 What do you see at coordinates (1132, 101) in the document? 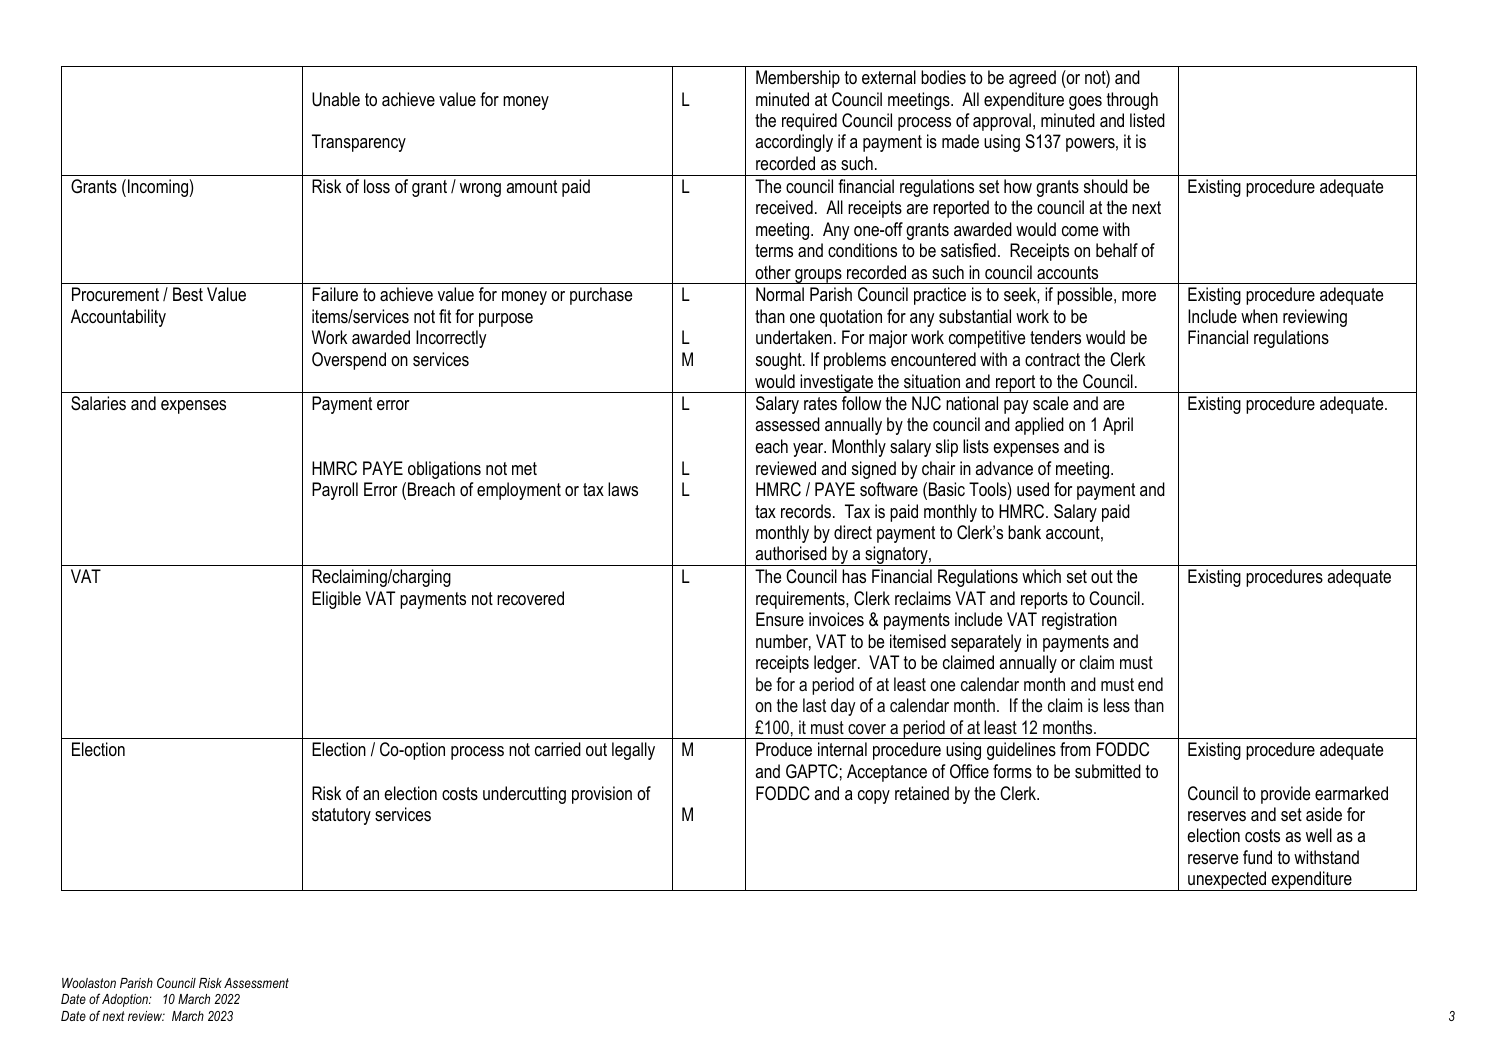
I see `through` at bounding box center [1132, 101].
